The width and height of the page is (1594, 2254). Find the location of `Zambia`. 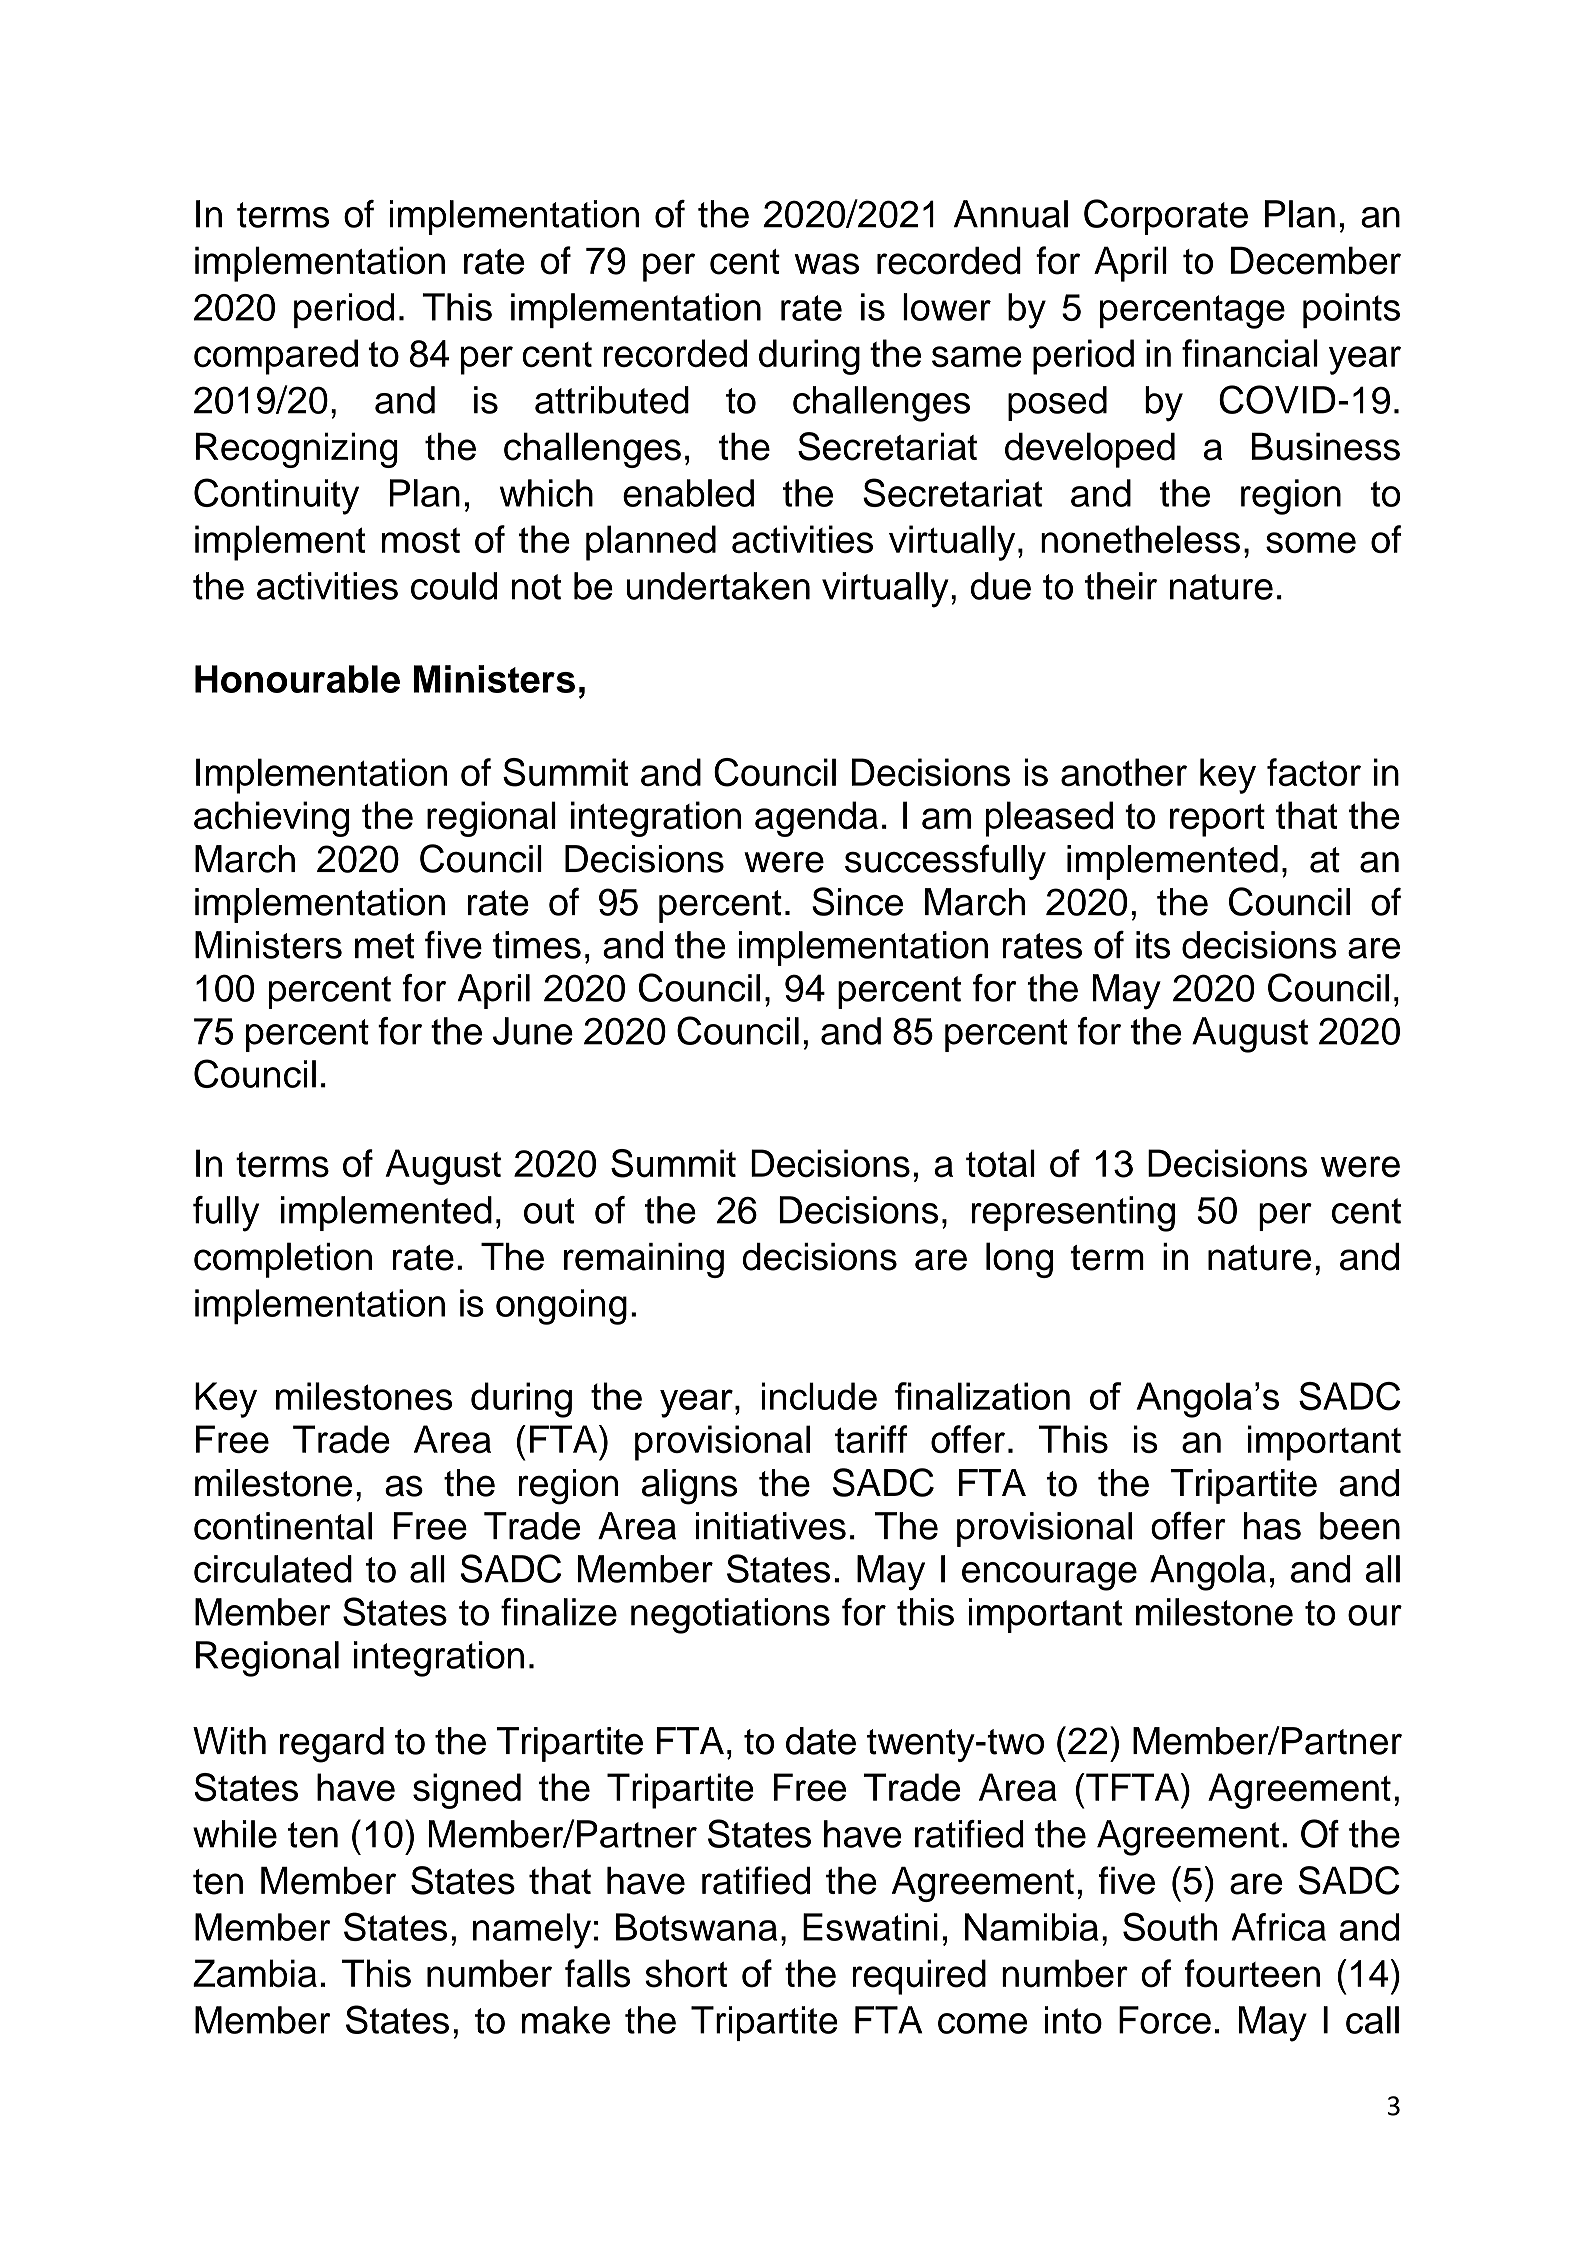

Zambia is located at coordinates (255, 1973).
